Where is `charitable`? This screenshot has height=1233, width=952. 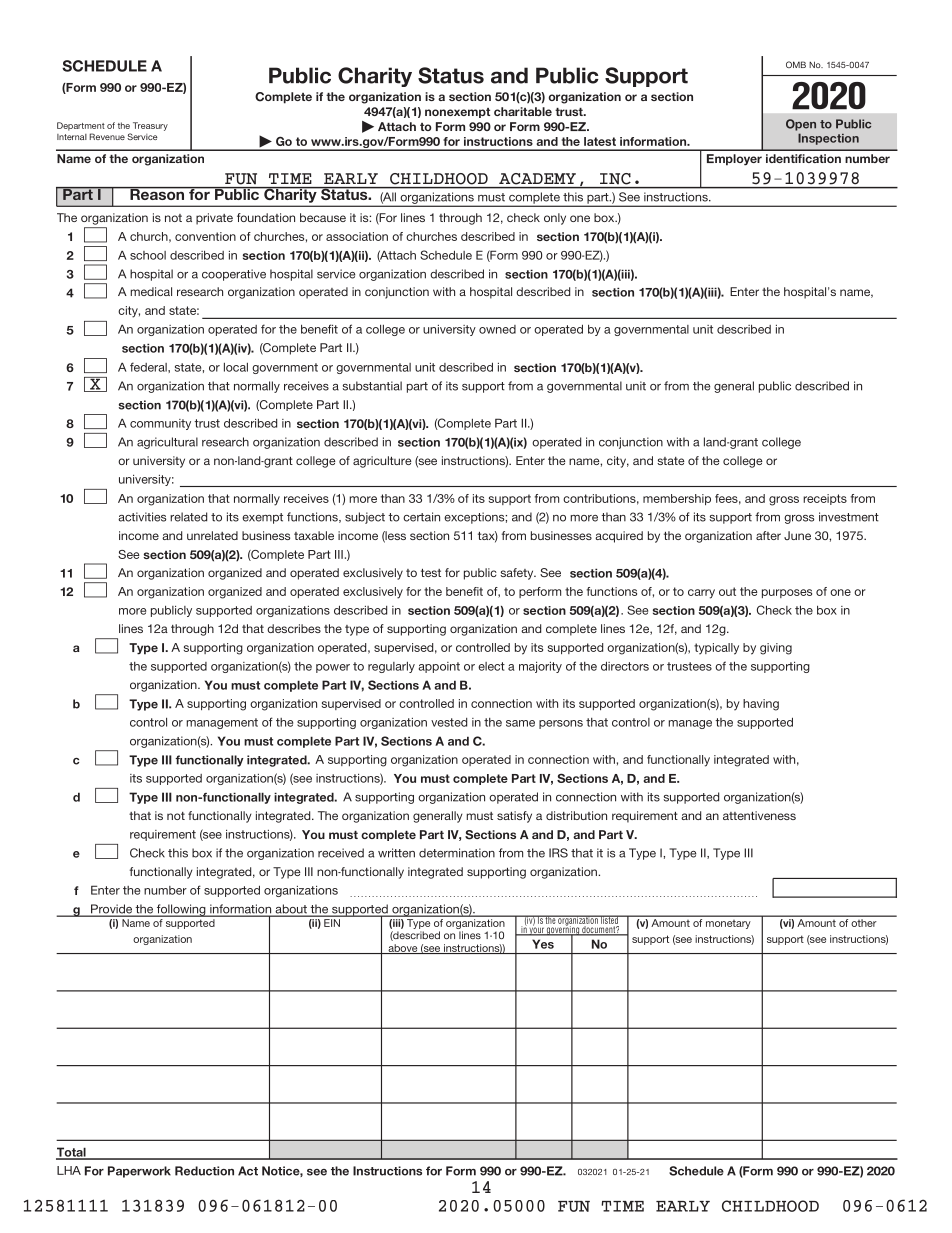 charitable is located at coordinates (523, 111).
